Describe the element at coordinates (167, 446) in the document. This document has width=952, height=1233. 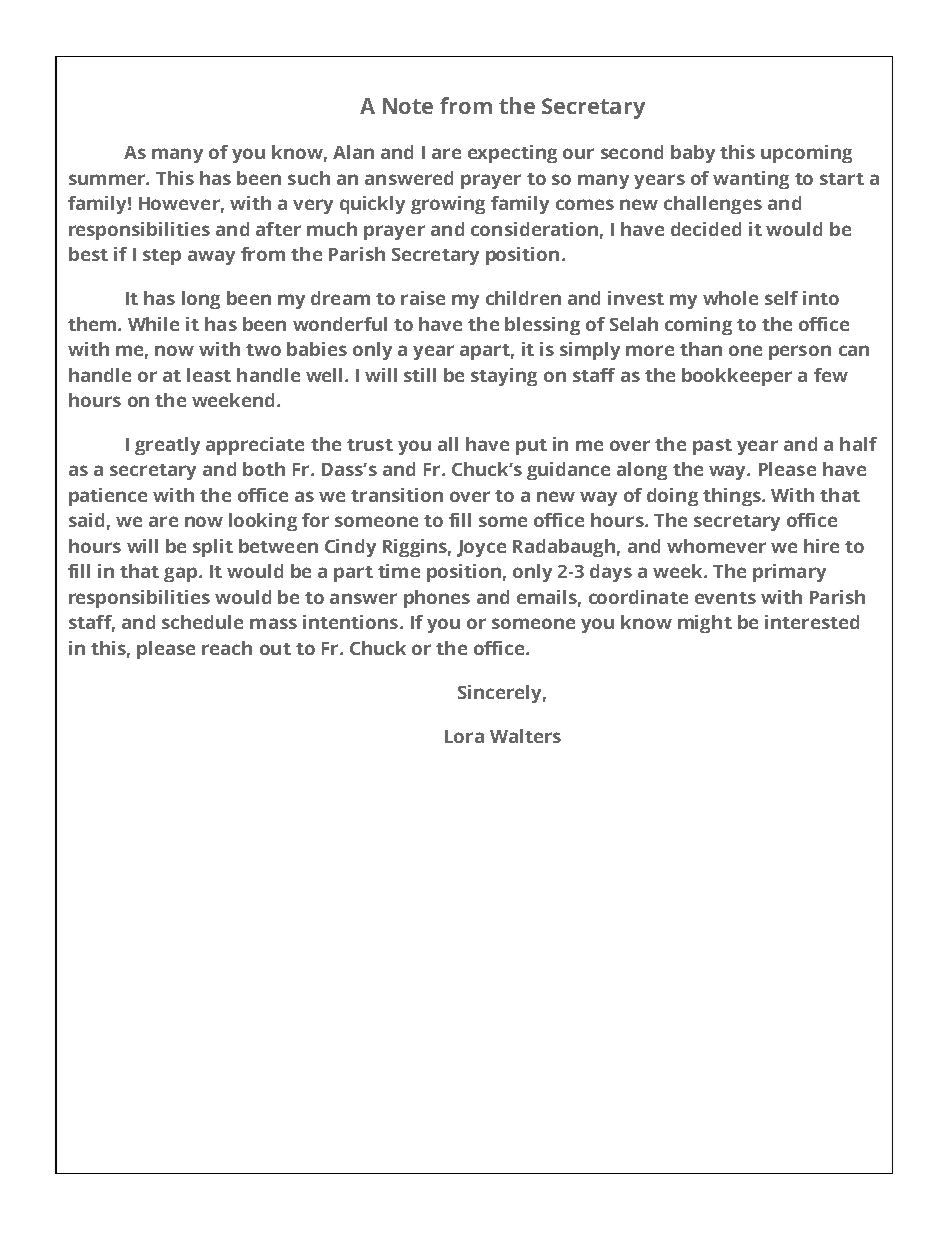
I see `greatly` at that location.
